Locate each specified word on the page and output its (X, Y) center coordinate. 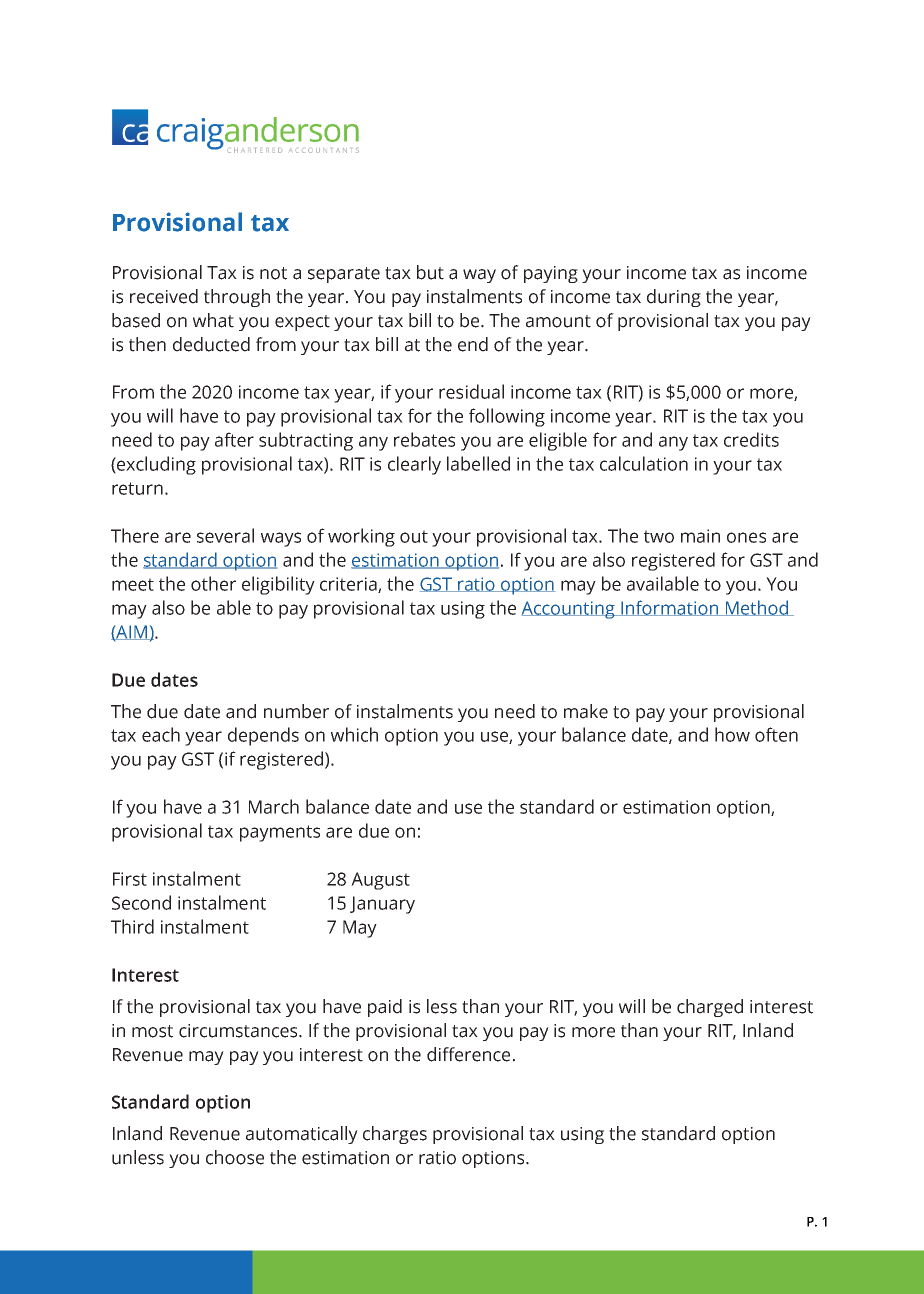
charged (710, 1008)
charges (395, 1135)
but (430, 272)
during (674, 298)
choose (235, 1157)
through (237, 298)
